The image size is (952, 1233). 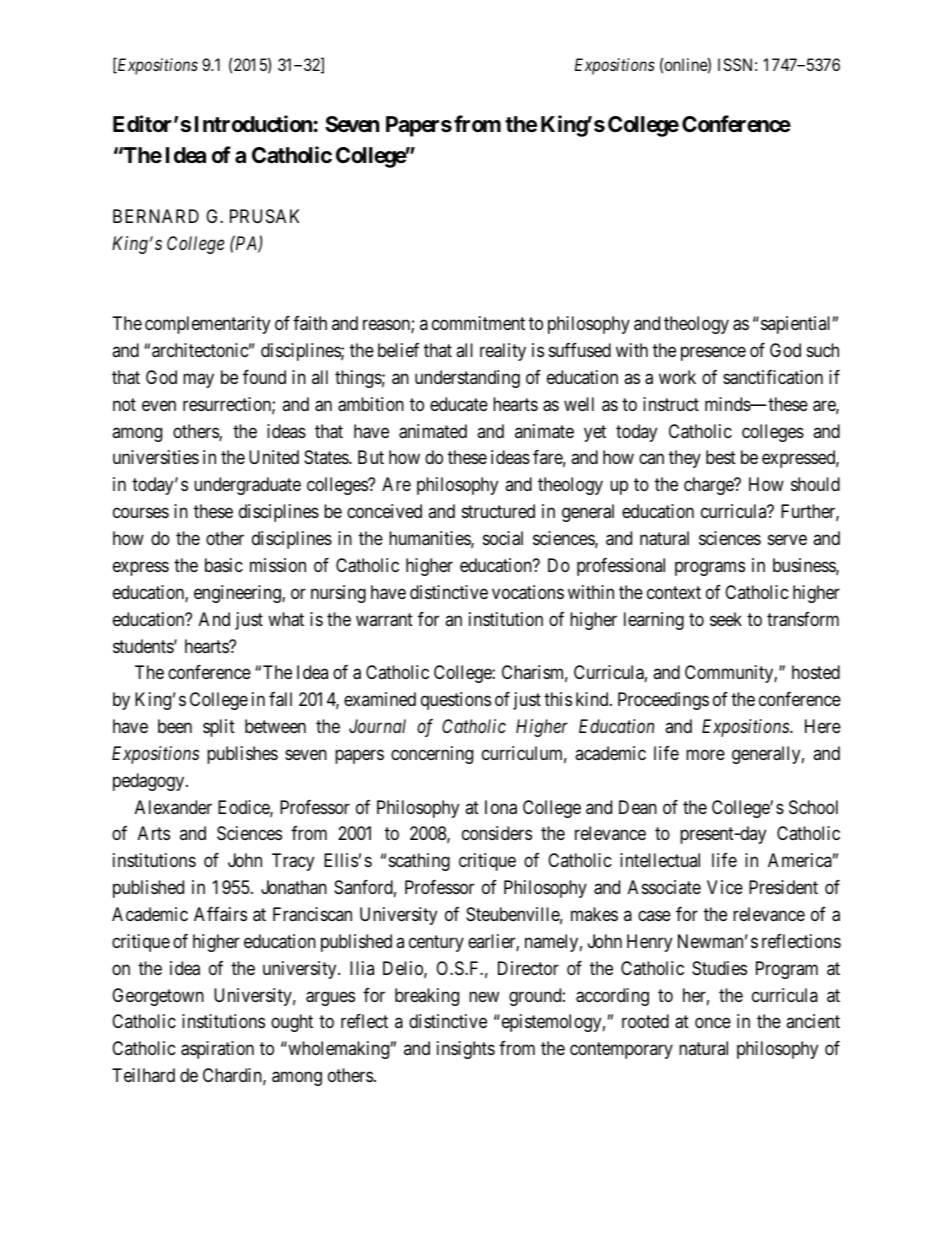 What do you see at coordinates (467, 379) in the screenshot?
I see `understanding` at bounding box center [467, 379].
